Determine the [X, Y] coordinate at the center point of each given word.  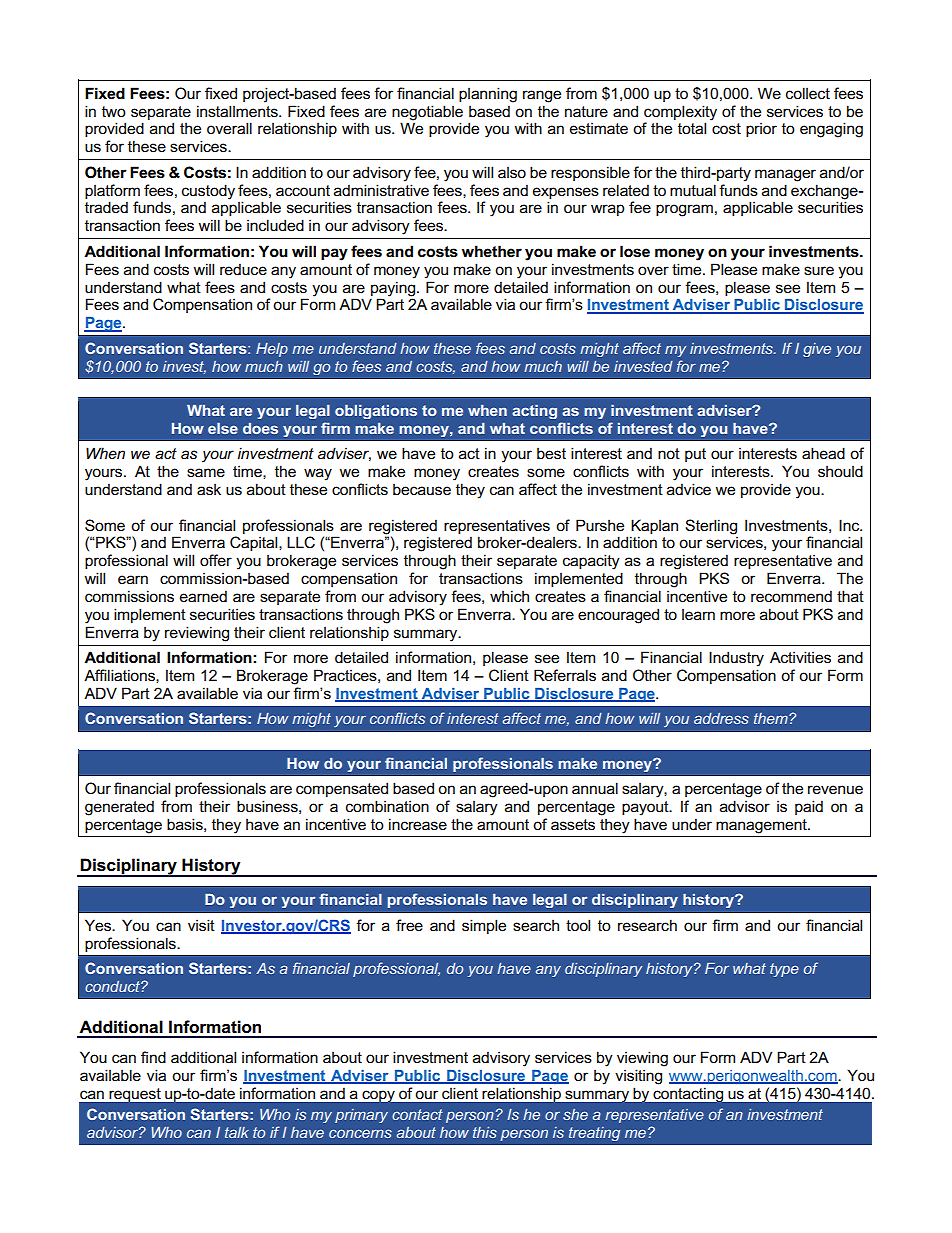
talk [237, 1132]
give [817, 350]
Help [272, 350]
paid [809, 807]
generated [119, 808]
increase [418, 824]
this [485, 1132]
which [509, 596]
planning [488, 95]
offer [216, 560]
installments [238, 111]
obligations [376, 412]
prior [761, 129]
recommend [791, 596]
